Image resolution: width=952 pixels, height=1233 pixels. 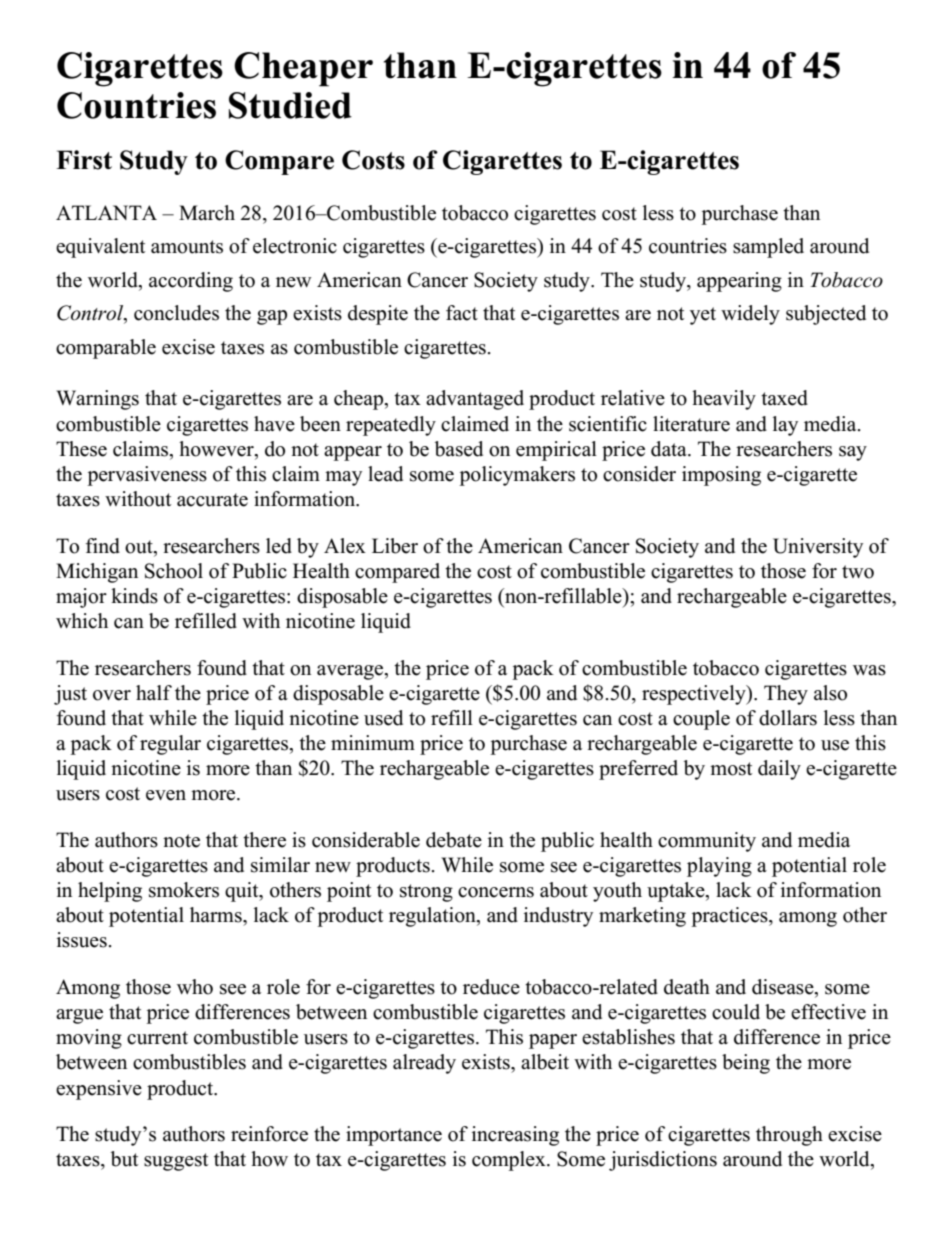 I want to click on suggest, so click(x=176, y=1162).
